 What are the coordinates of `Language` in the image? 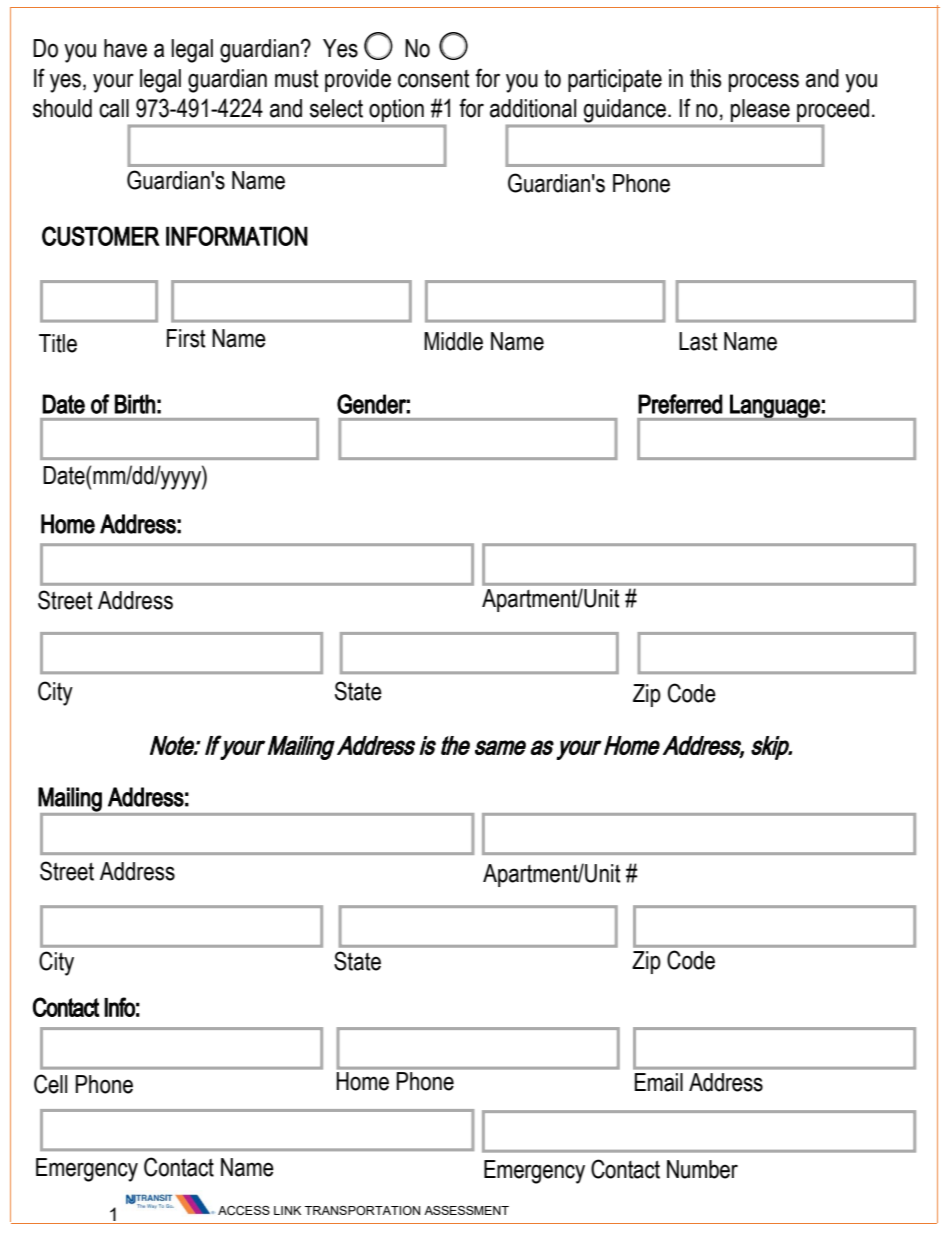 It's located at (775, 407).
